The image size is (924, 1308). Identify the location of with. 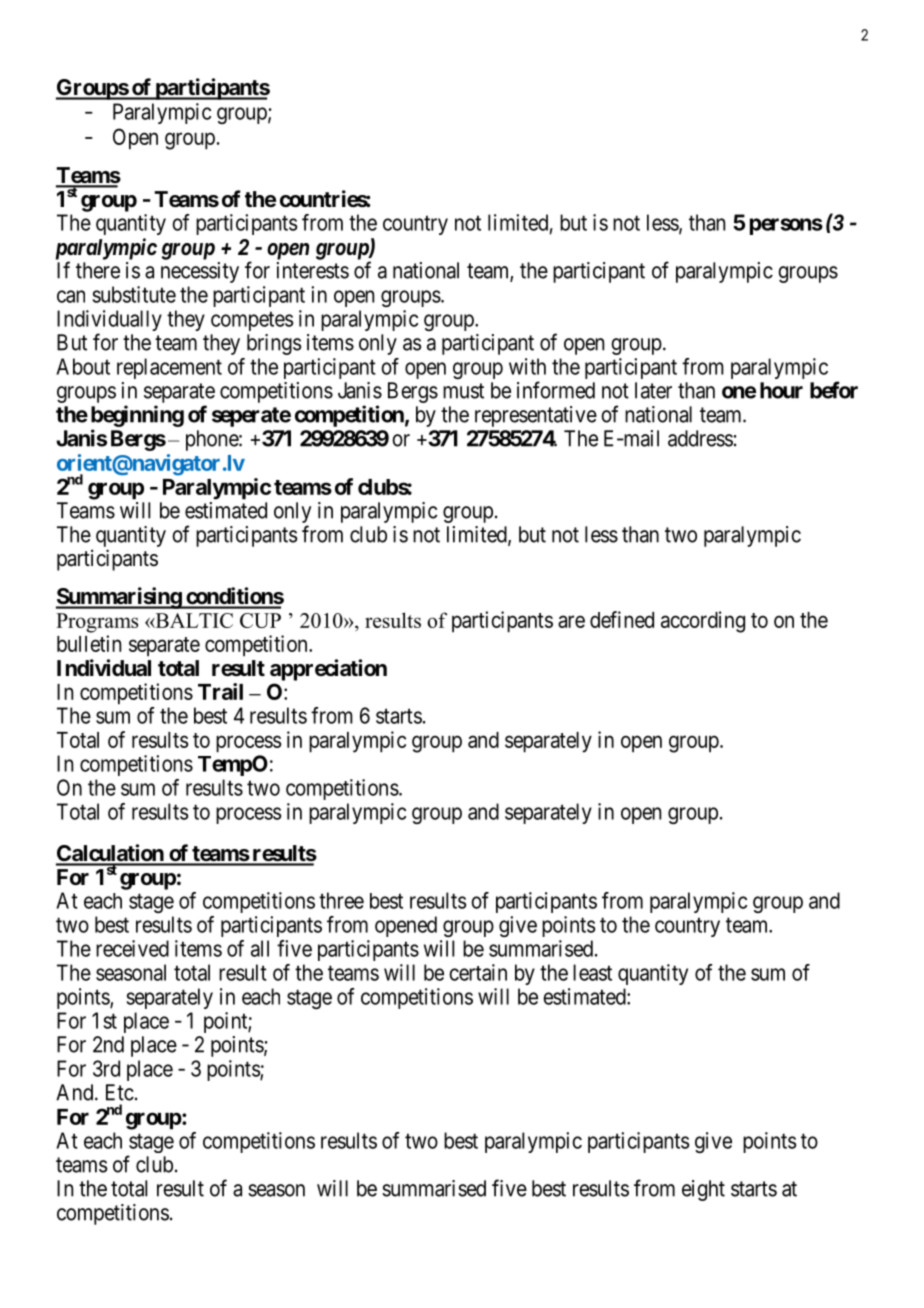
(527, 366).
